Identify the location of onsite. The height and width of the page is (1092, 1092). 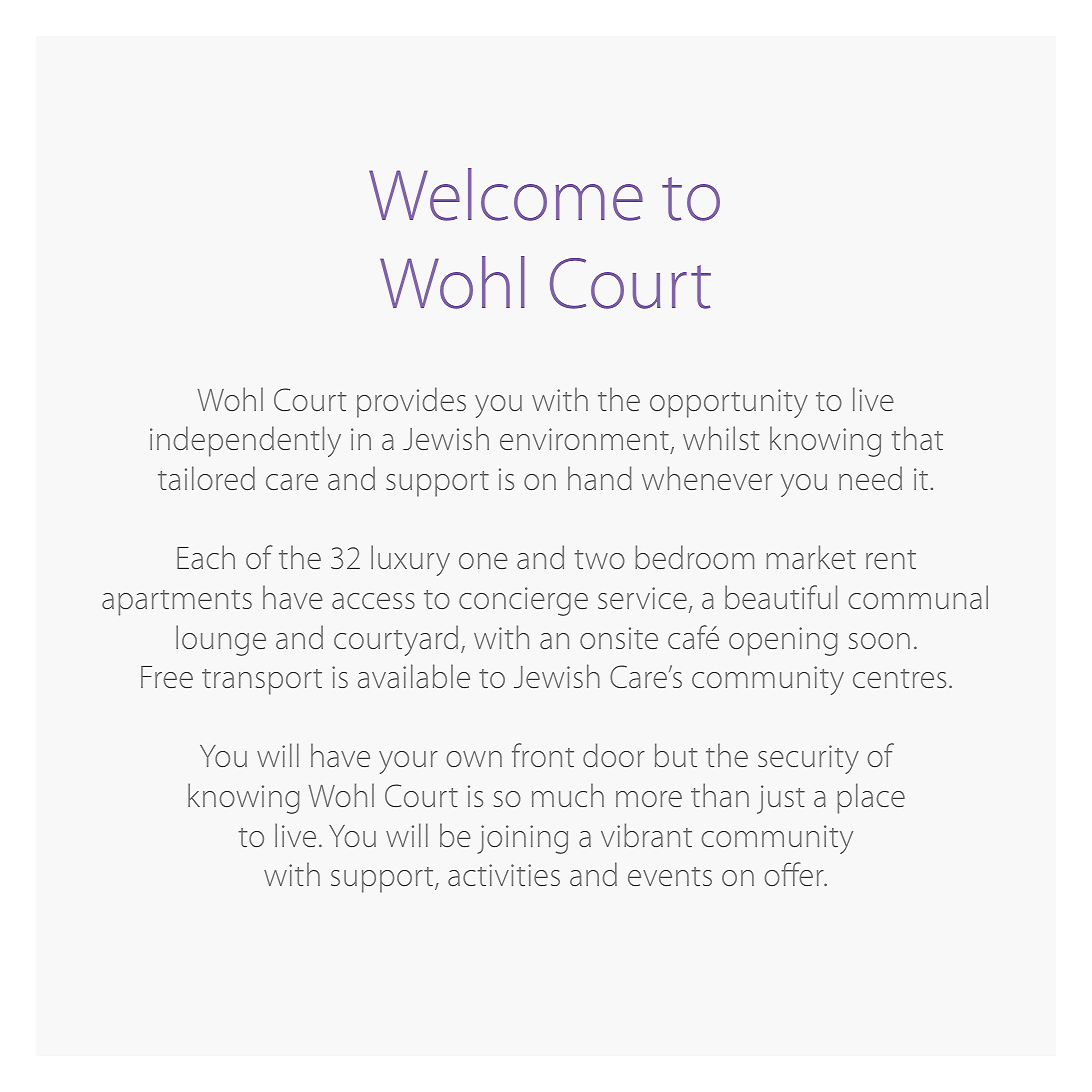
(619, 638).
